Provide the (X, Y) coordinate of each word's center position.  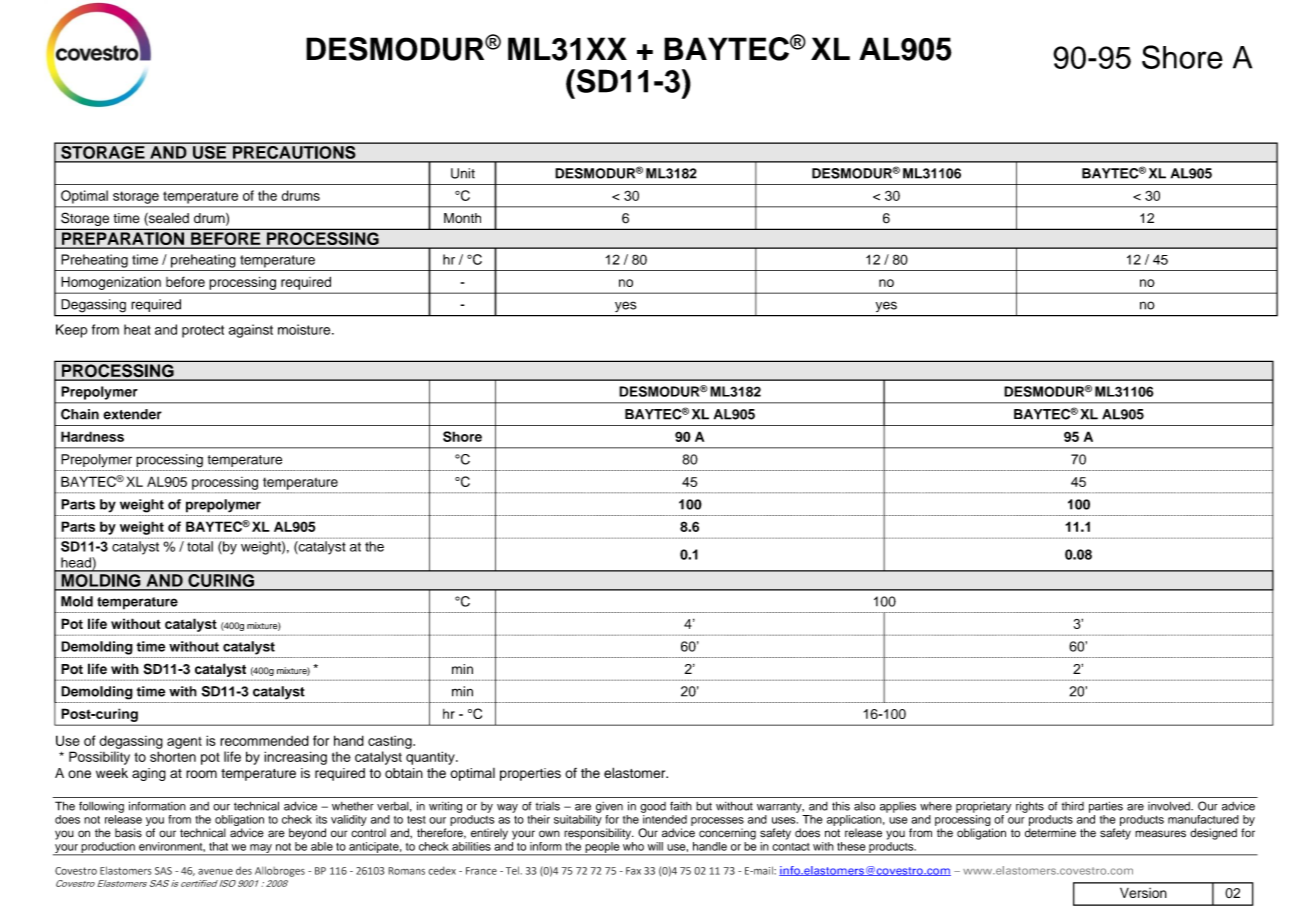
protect (203, 331)
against (251, 331)
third (1073, 806)
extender (132, 414)
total (200, 546)
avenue (215, 871)
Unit (463, 173)
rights (1030, 807)
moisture (305, 329)
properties (530, 774)
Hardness (92, 436)
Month (462, 218)
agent (184, 743)
